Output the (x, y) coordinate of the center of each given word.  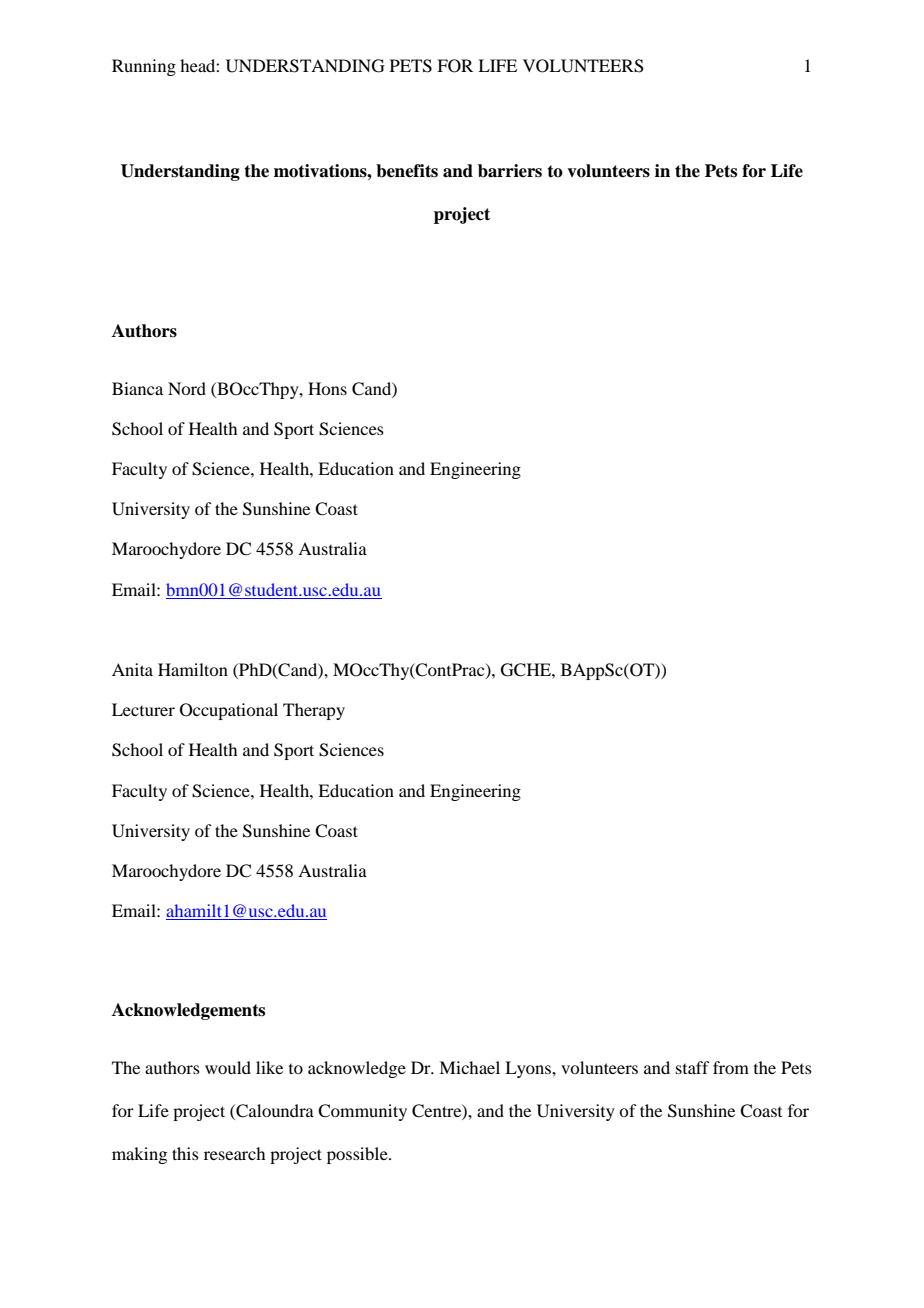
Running (144, 67)
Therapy (314, 711)
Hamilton (193, 669)
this (185, 1153)
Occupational (229, 711)
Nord (187, 388)
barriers (510, 171)
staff (692, 1067)
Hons (327, 388)
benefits (407, 171)
